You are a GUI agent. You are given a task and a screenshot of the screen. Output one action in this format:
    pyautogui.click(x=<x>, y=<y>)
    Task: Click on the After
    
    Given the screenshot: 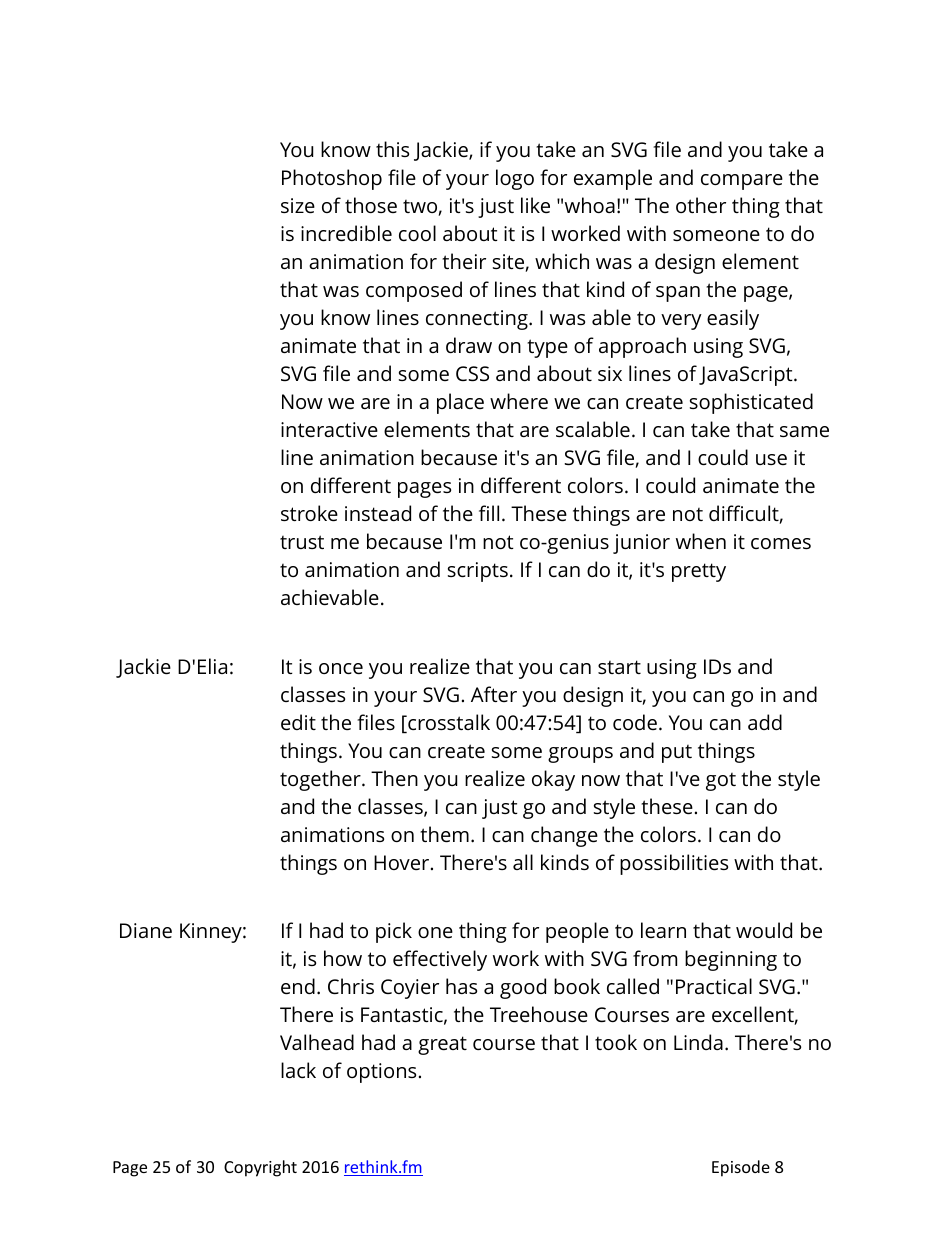 What is the action you would take?
    pyautogui.click(x=494, y=694)
